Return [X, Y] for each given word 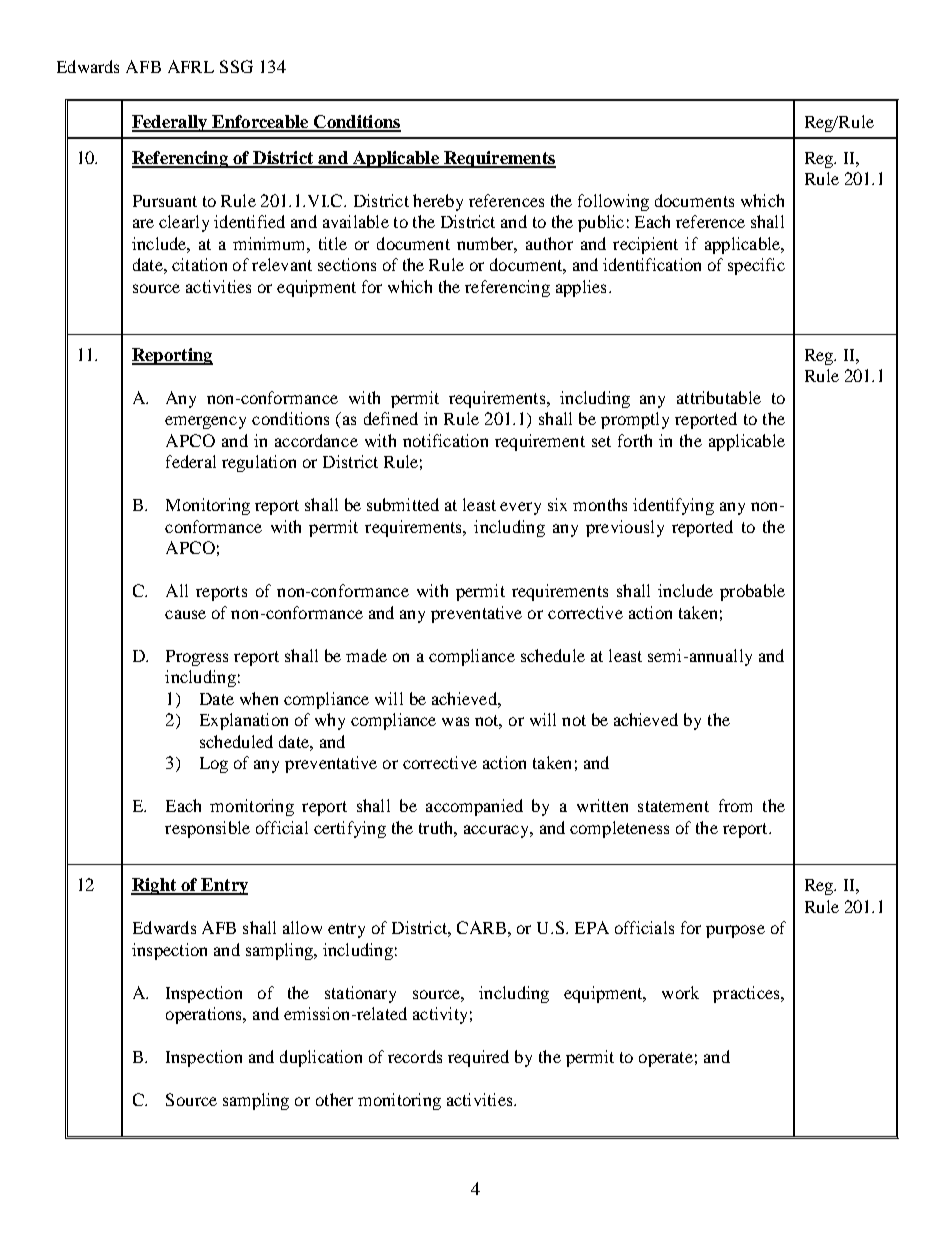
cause [185, 614]
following [613, 202]
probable [752, 592]
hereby [438, 202]
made [366, 655]
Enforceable [260, 123]
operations [205, 1015]
